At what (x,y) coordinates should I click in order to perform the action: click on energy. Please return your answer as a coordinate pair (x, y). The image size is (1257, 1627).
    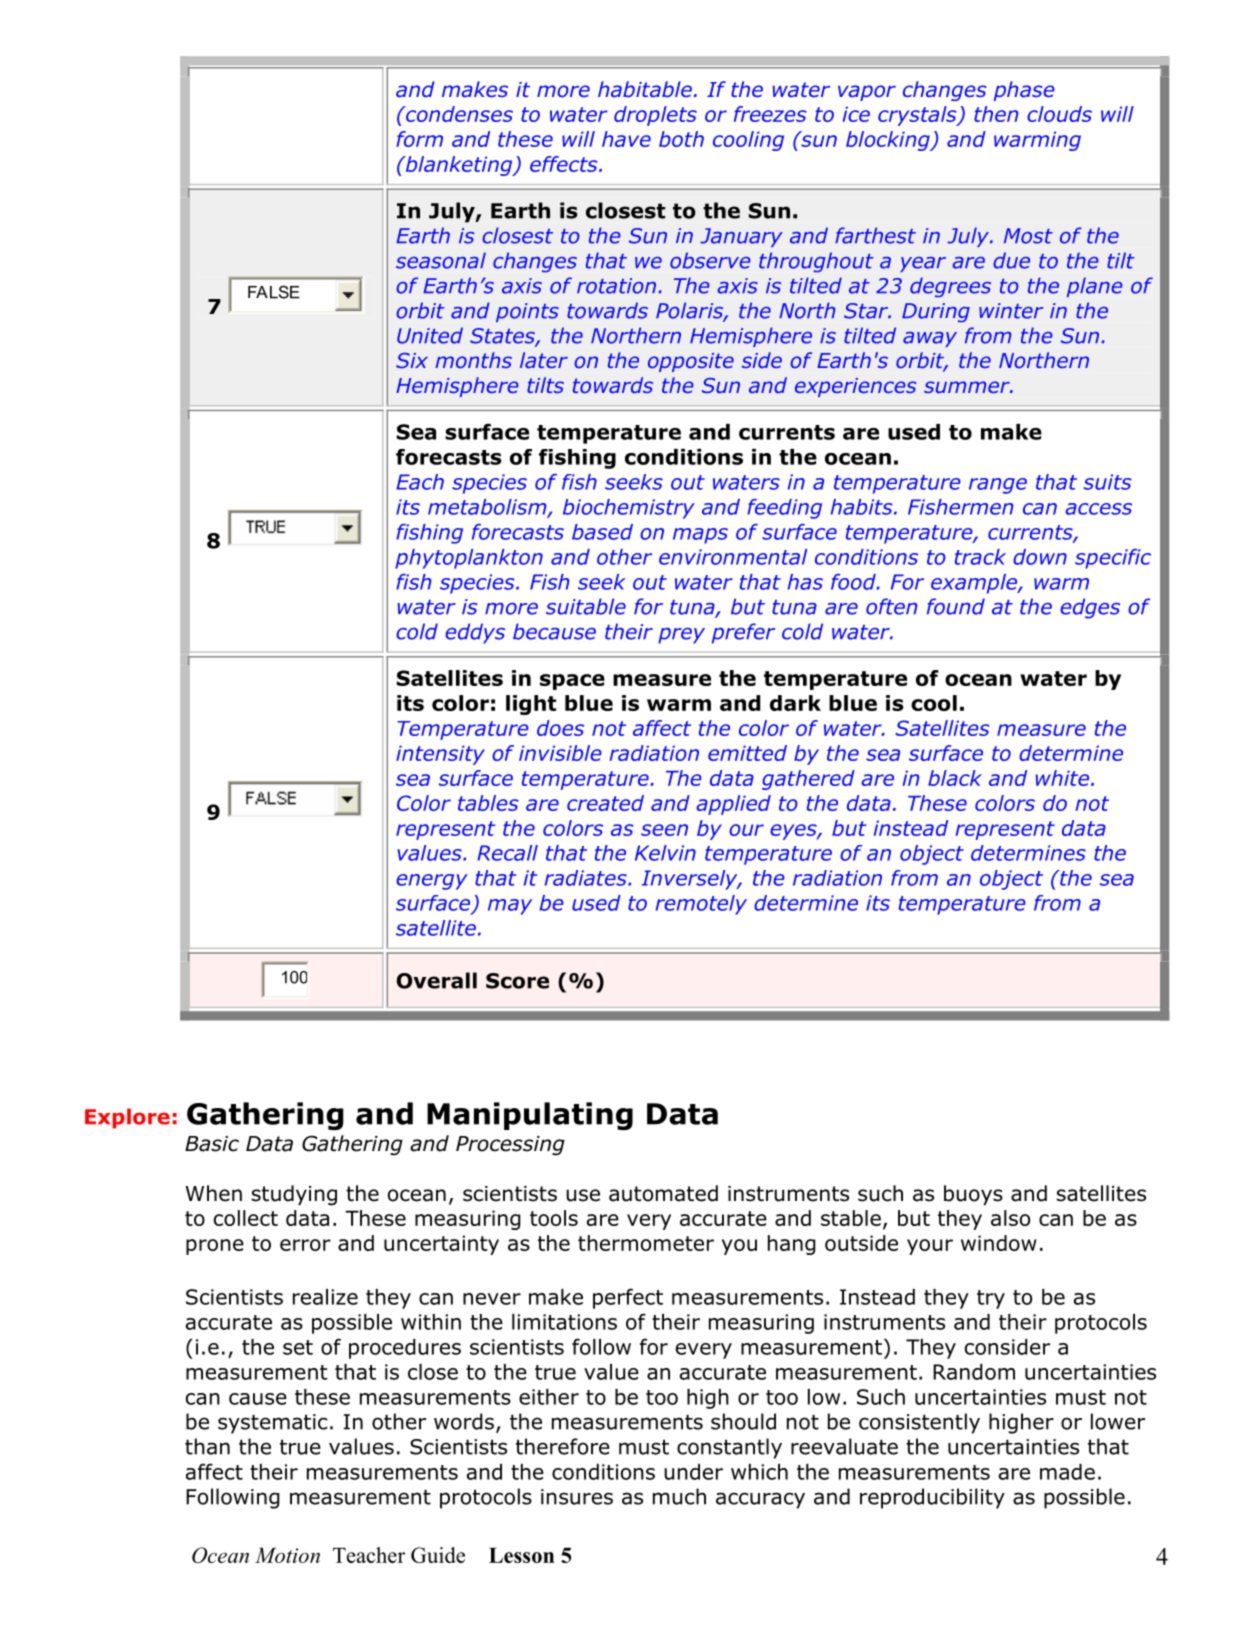
    Looking at the image, I should click on (432, 882).
